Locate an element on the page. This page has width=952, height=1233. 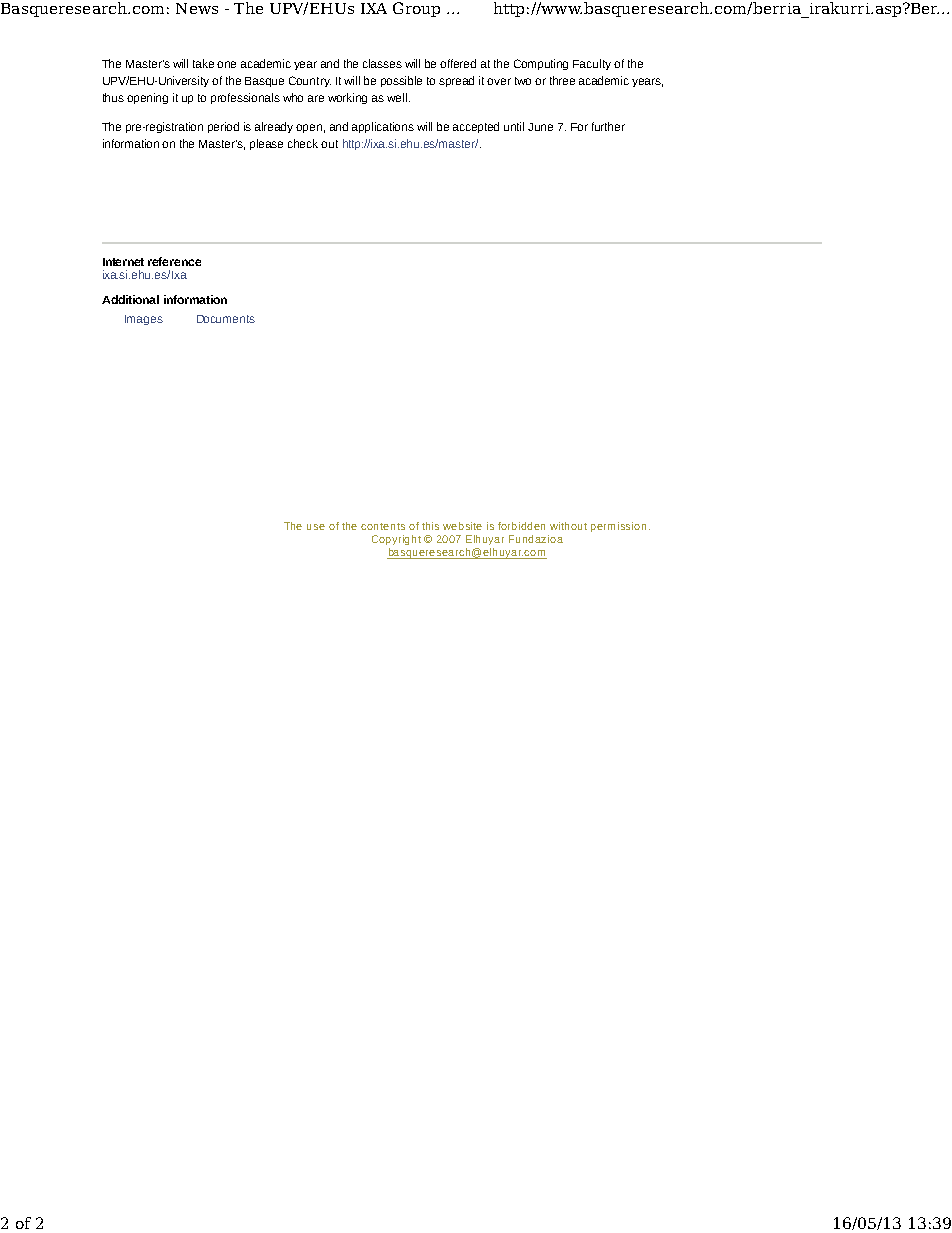
use is located at coordinates (316, 527).
